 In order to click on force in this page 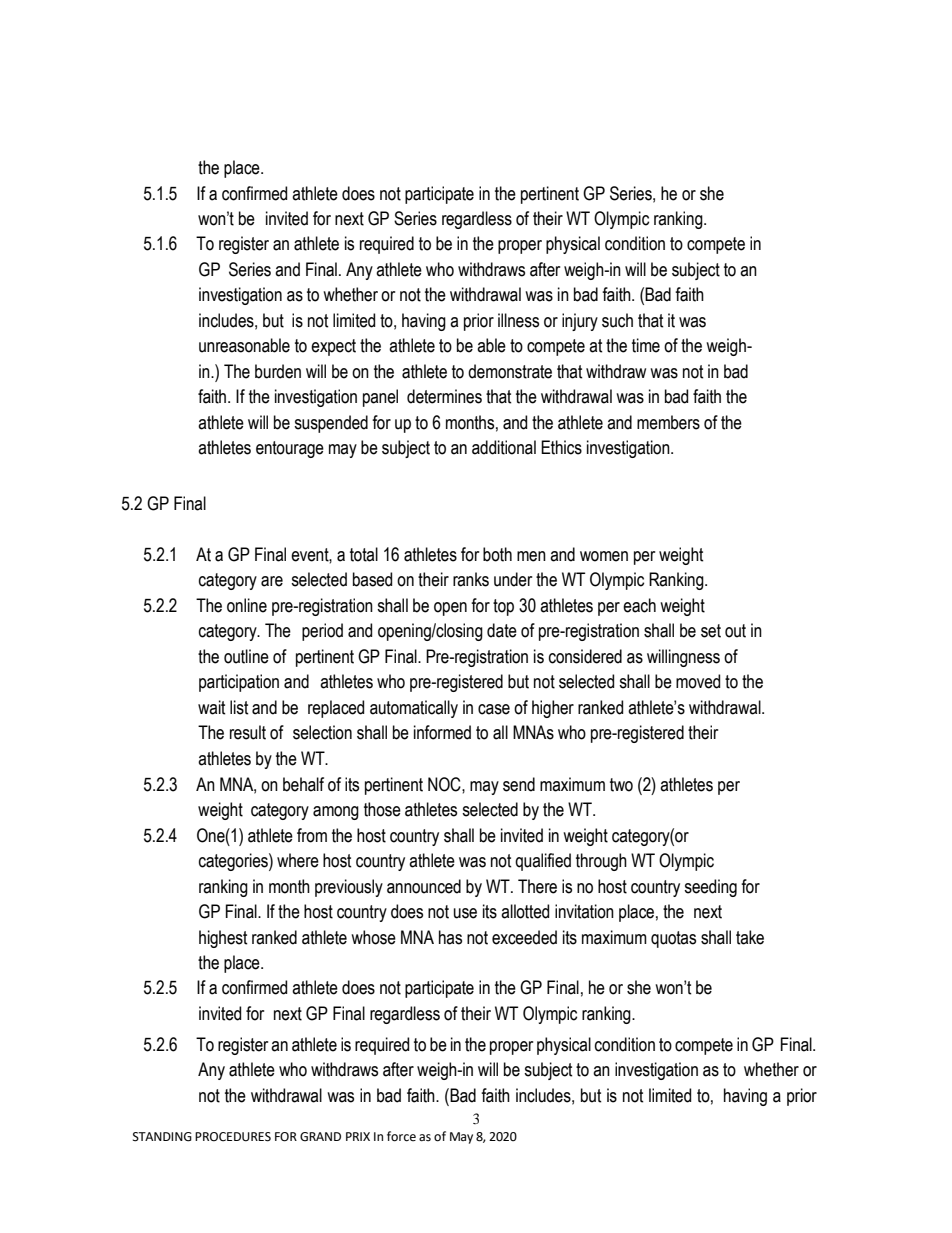, I will do `click(401, 1136)`.
